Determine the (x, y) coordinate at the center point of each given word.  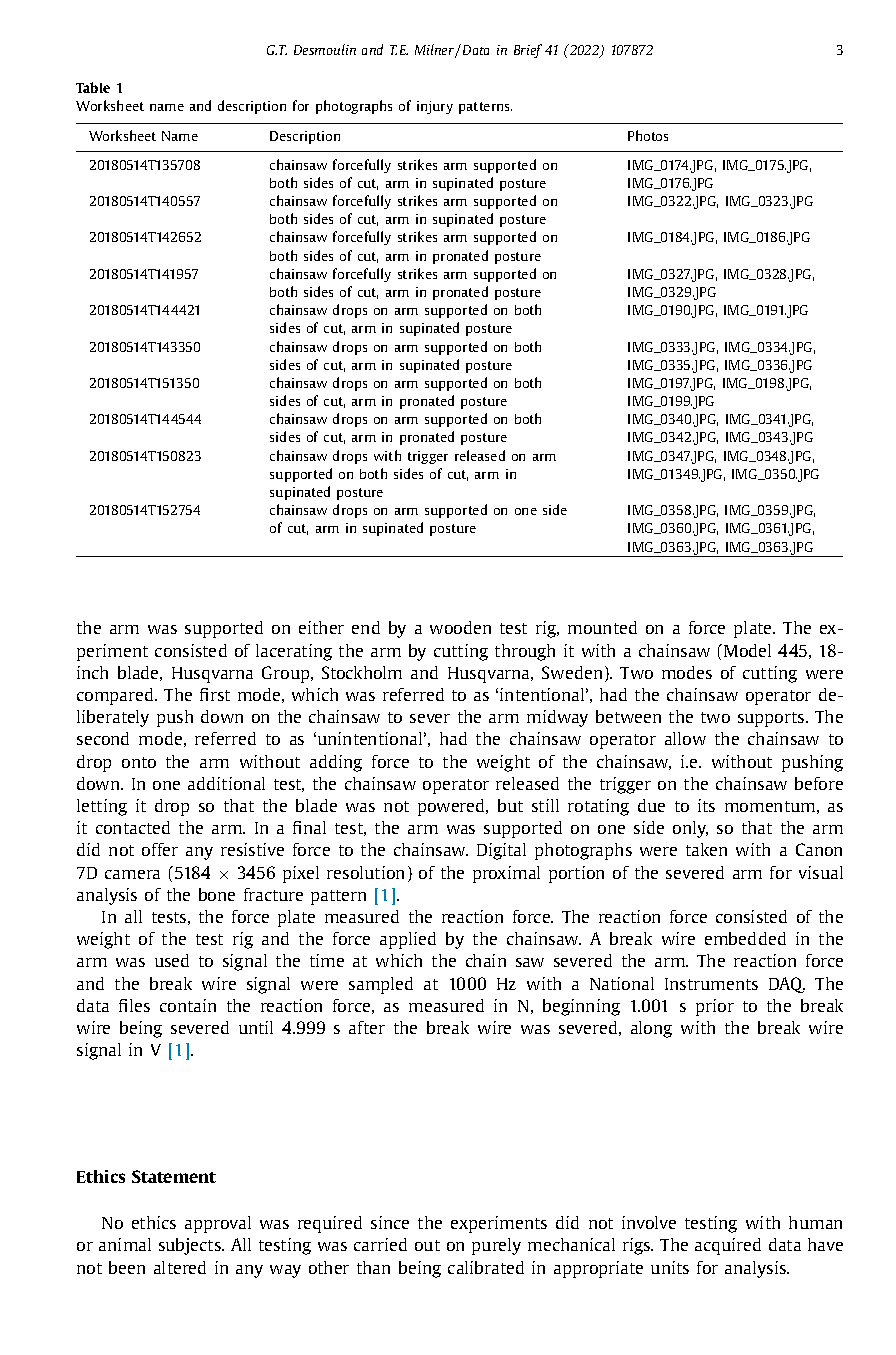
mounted (602, 627)
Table (93, 87)
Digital (501, 851)
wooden (460, 627)
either (321, 627)
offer (160, 849)
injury (435, 107)
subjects (191, 1246)
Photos (648, 135)
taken (706, 849)
